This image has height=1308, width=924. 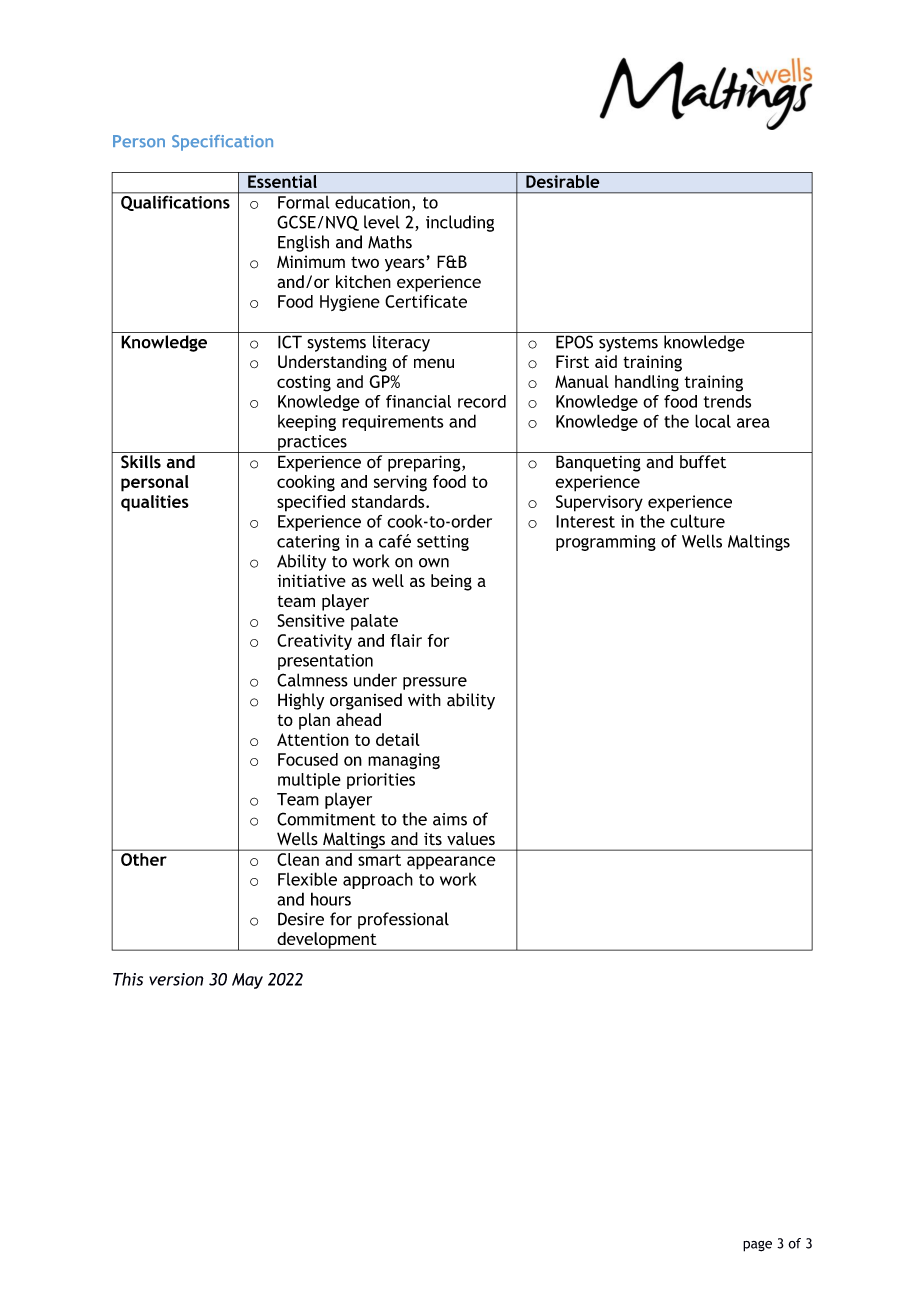 I want to click on values, so click(x=471, y=839).
